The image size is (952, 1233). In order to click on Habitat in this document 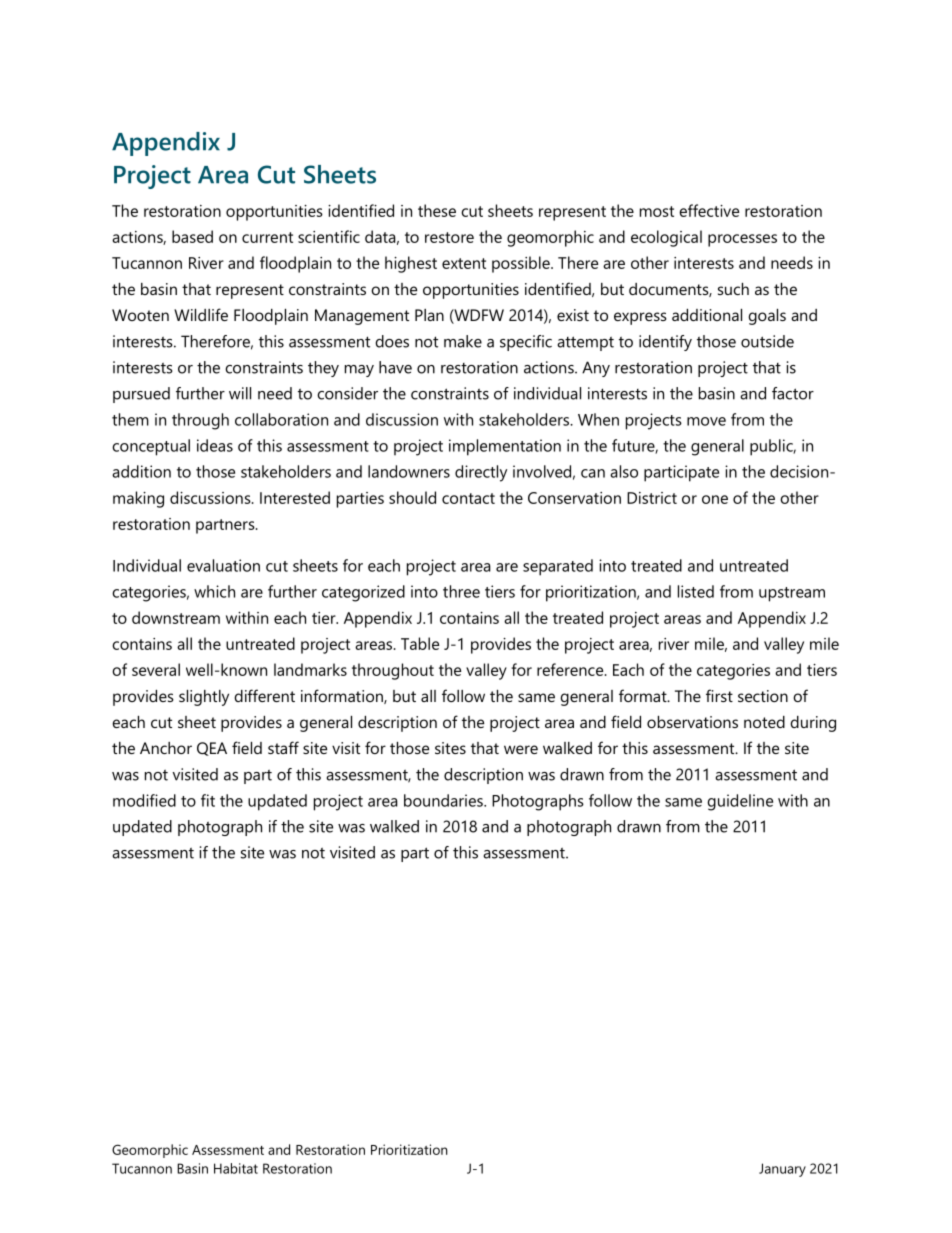, I will do `click(236, 1168)`.
